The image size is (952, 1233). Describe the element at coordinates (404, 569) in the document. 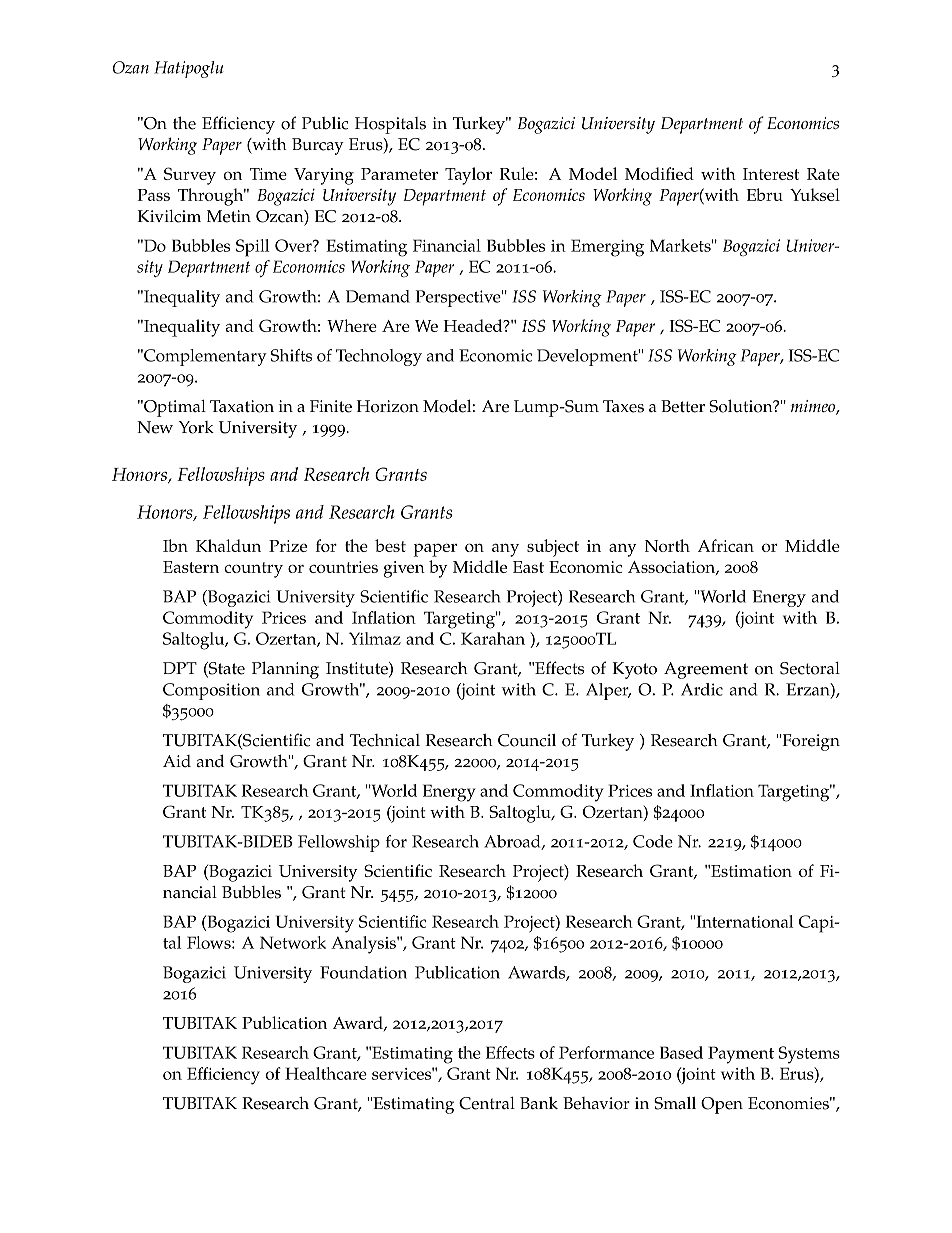

I see `given` at that location.
